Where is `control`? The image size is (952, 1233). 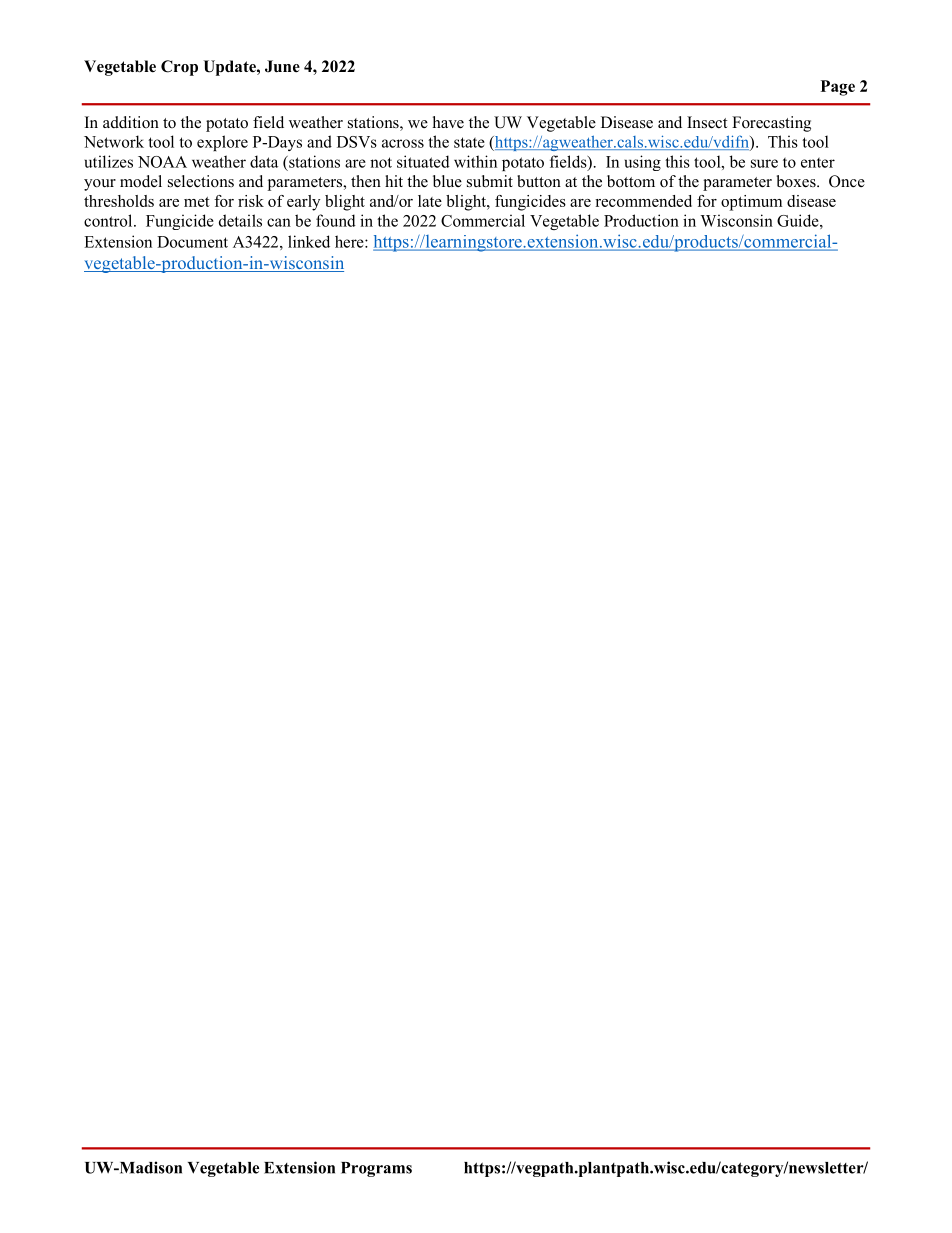
control is located at coordinates (109, 220).
